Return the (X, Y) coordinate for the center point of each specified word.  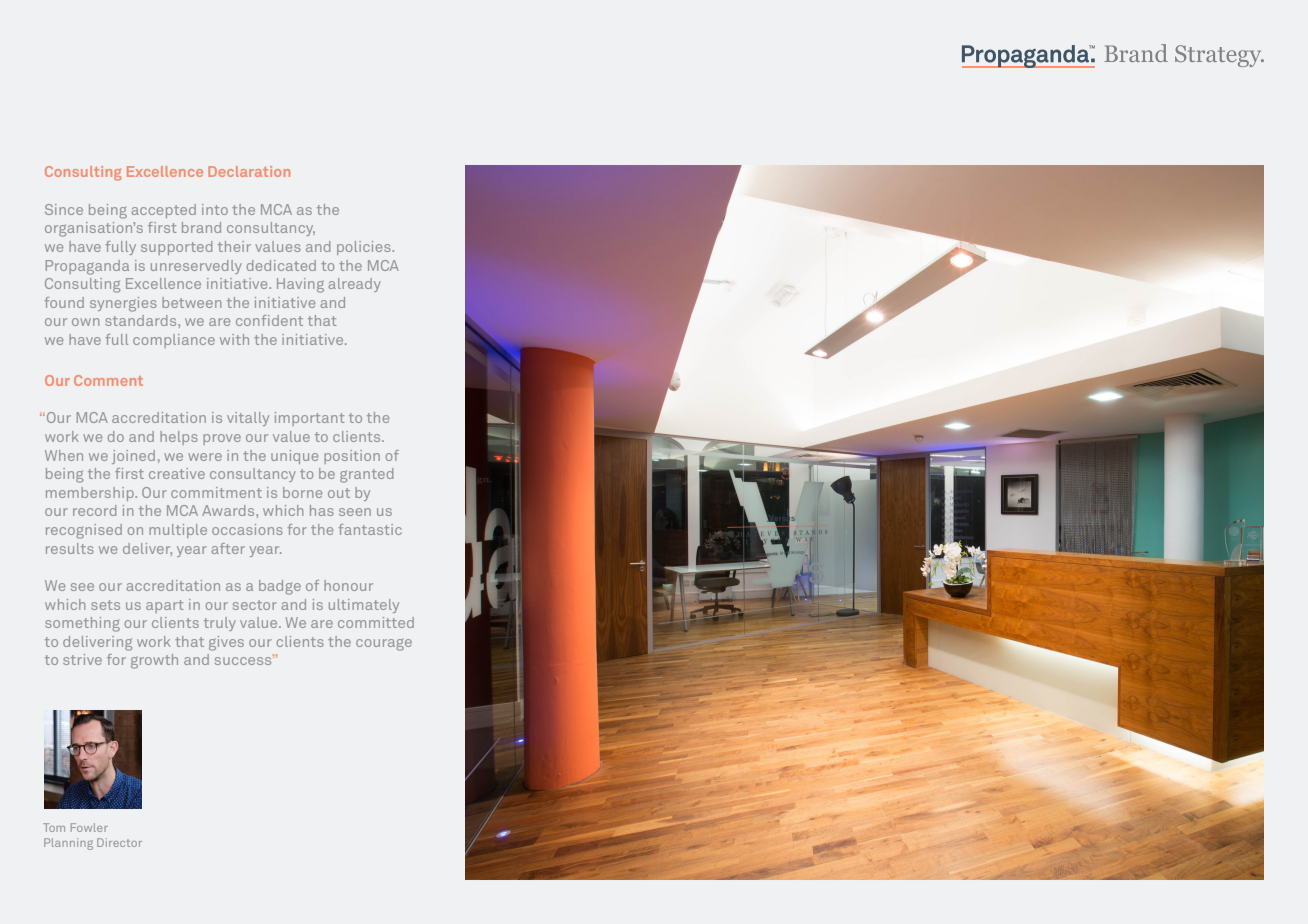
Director (119, 842)
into (215, 209)
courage (384, 645)
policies (365, 248)
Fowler (89, 827)
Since (64, 209)
